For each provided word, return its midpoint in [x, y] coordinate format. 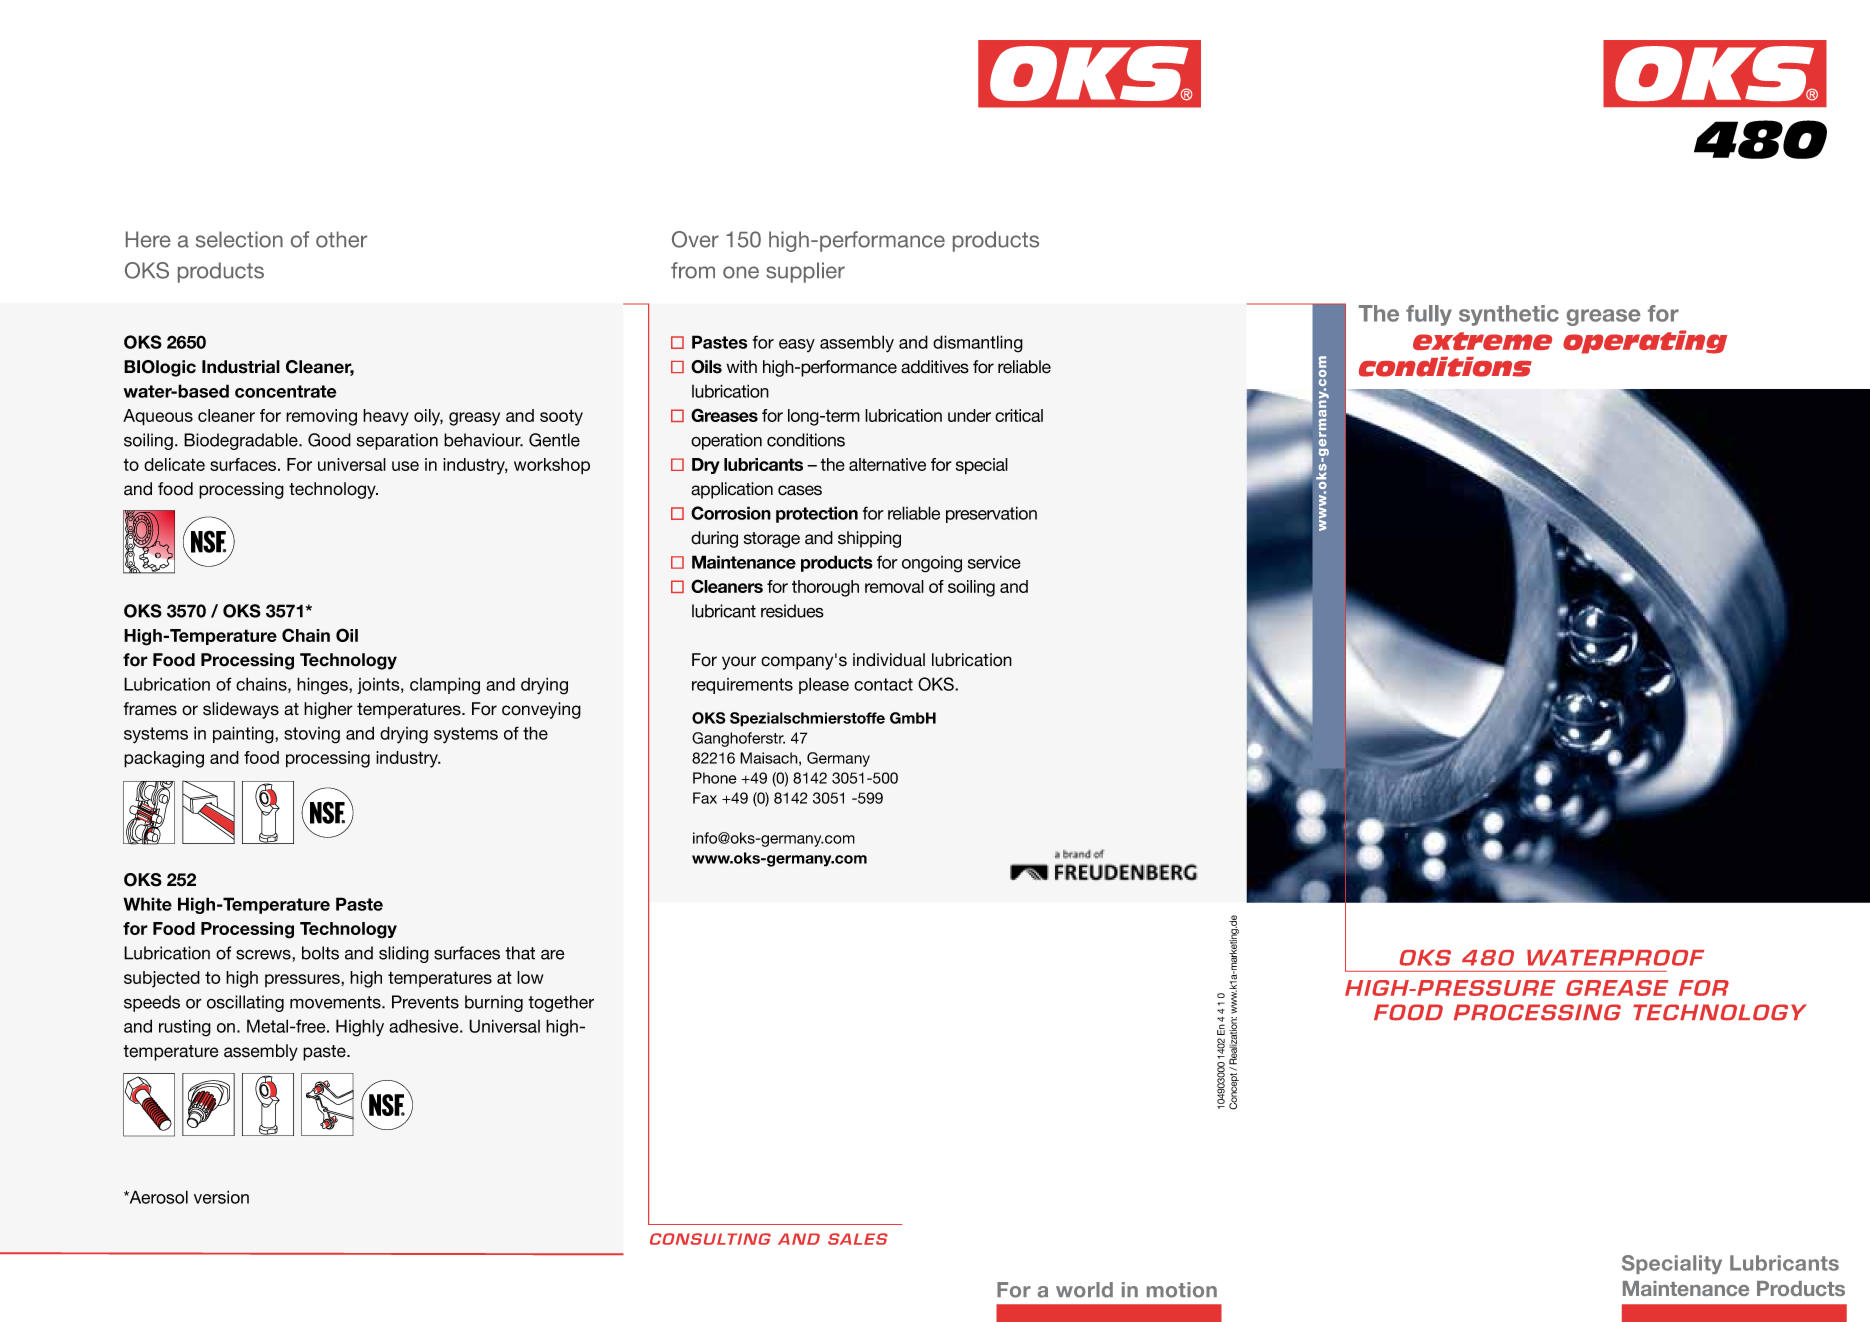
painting [244, 735]
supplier [805, 272]
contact [883, 684]
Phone [715, 778]
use [405, 466]
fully [1429, 315]
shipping [869, 539]
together [561, 1003]
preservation [991, 514]
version [221, 1197]
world [1084, 1290]
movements [336, 1002]
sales [858, 1239]
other [341, 239]
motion [1182, 1290]
